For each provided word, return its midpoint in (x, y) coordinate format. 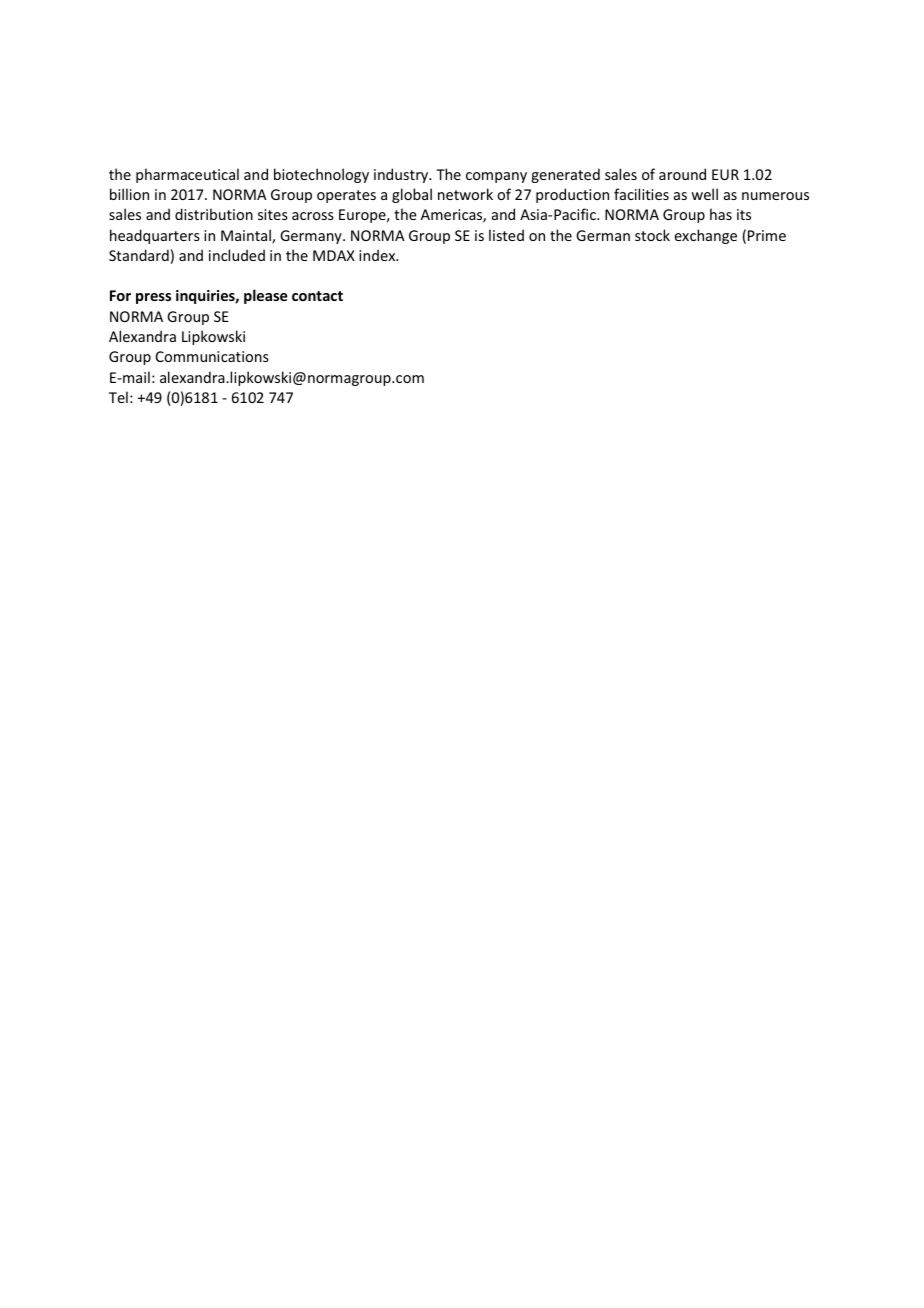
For (120, 295)
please (266, 296)
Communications (212, 356)
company (496, 177)
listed (506, 235)
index (378, 255)
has (721, 214)
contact (317, 296)
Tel (118, 397)
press (153, 298)
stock (652, 235)
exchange (705, 236)
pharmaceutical (187, 175)
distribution (214, 214)
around (682, 174)
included (237, 255)
